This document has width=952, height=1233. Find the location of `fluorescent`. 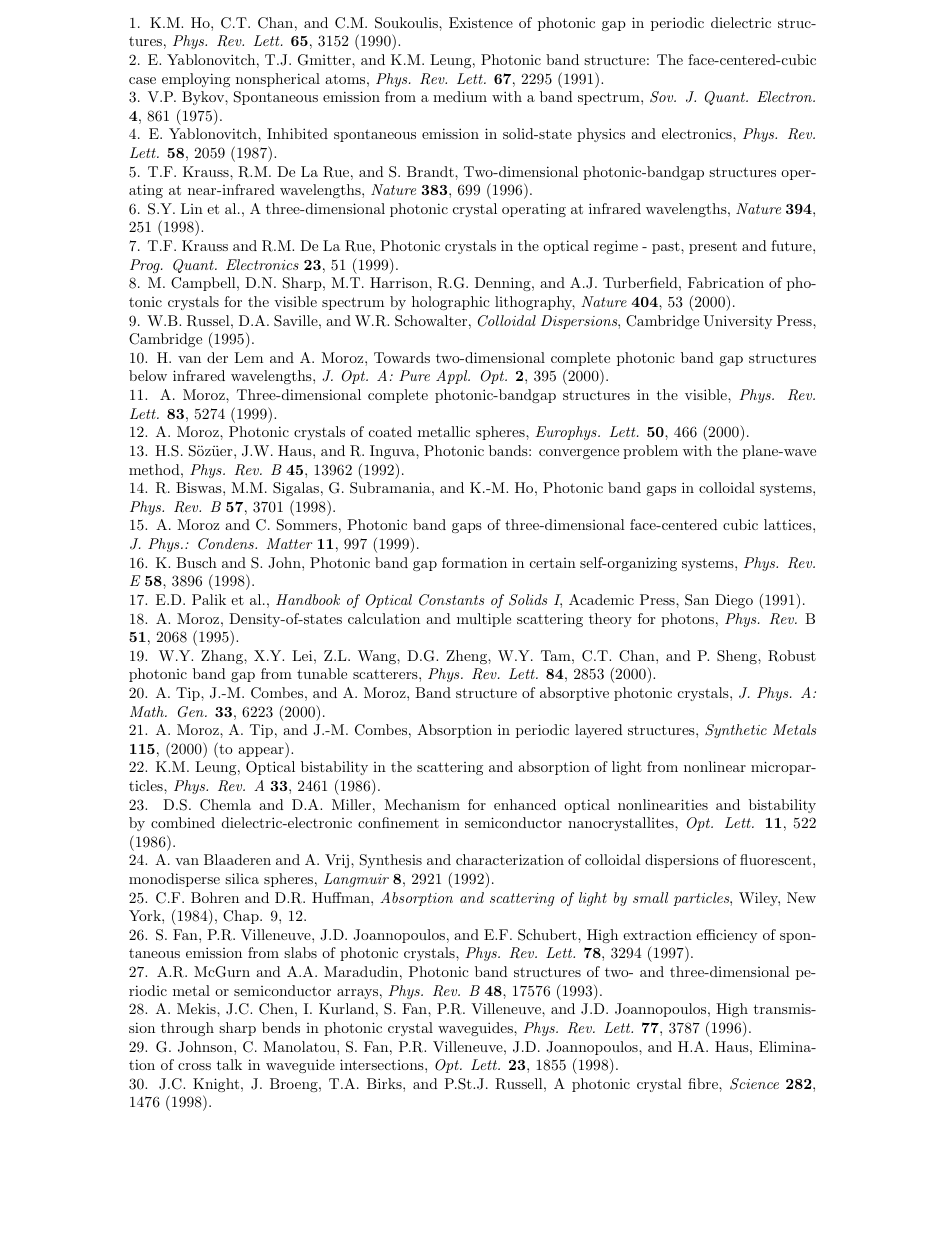

fluorescent is located at coordinates (777, 859).
